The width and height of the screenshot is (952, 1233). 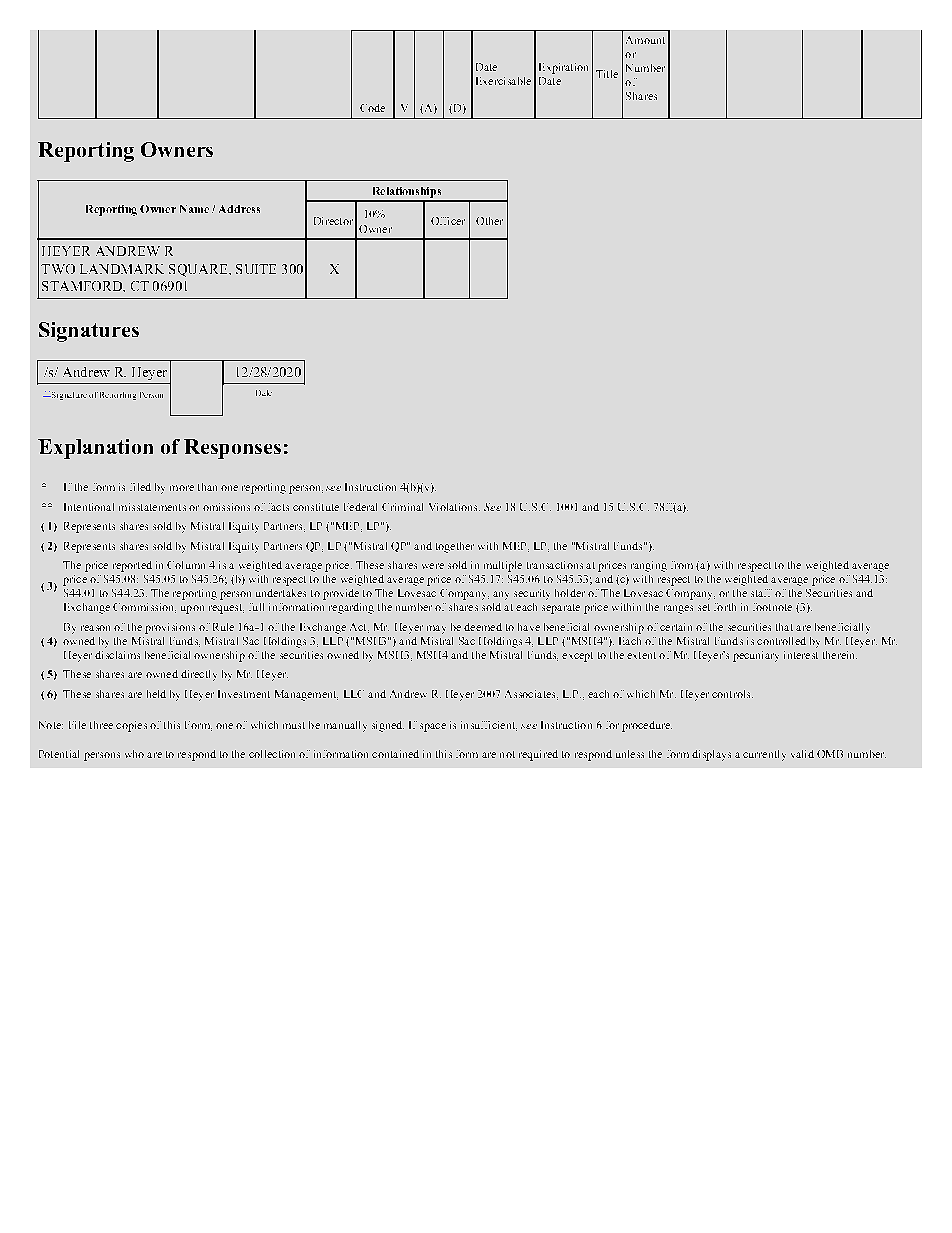 What do you see at coordinates (489, 221) in the screenshot?
I see `Other` at bounding box center [489, 221].
